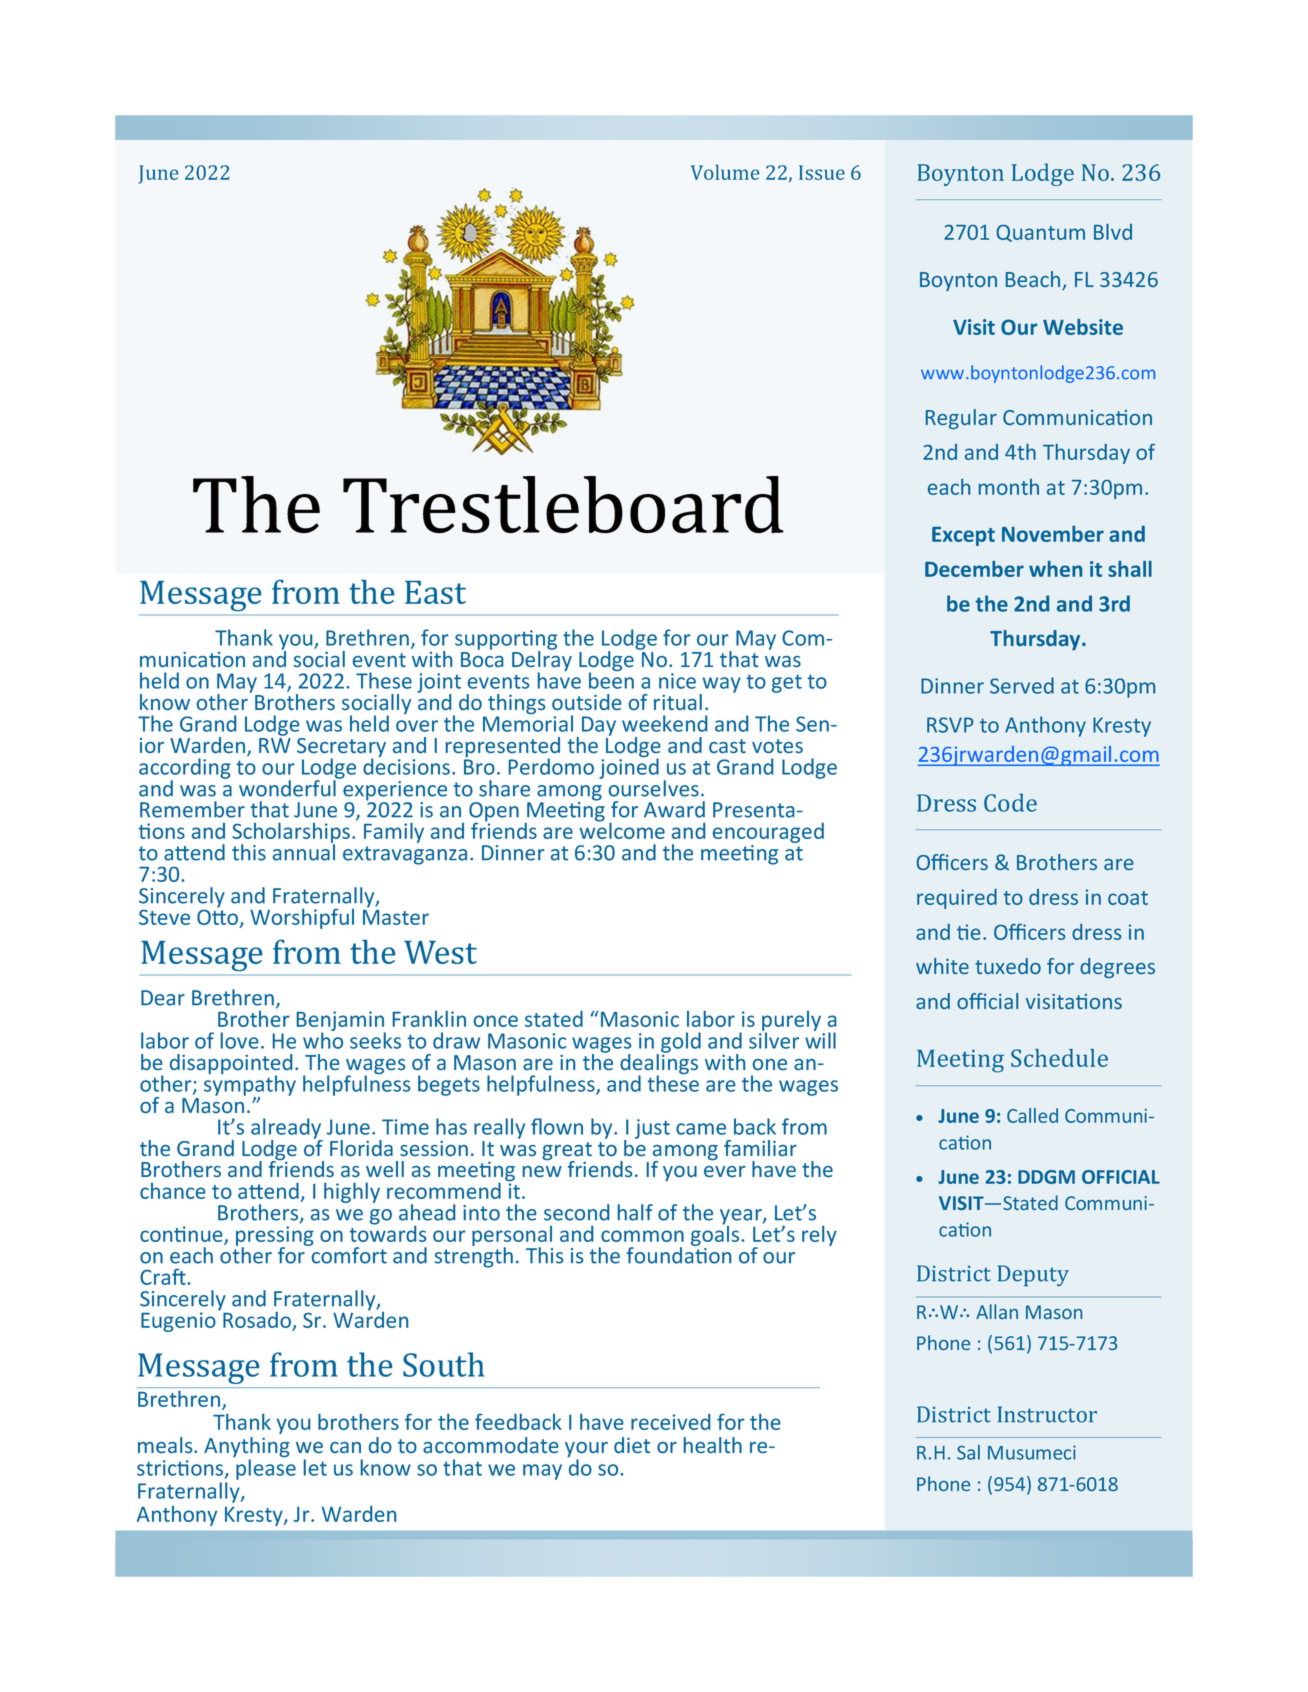  I want to click on gold, so click(681, 1042).
